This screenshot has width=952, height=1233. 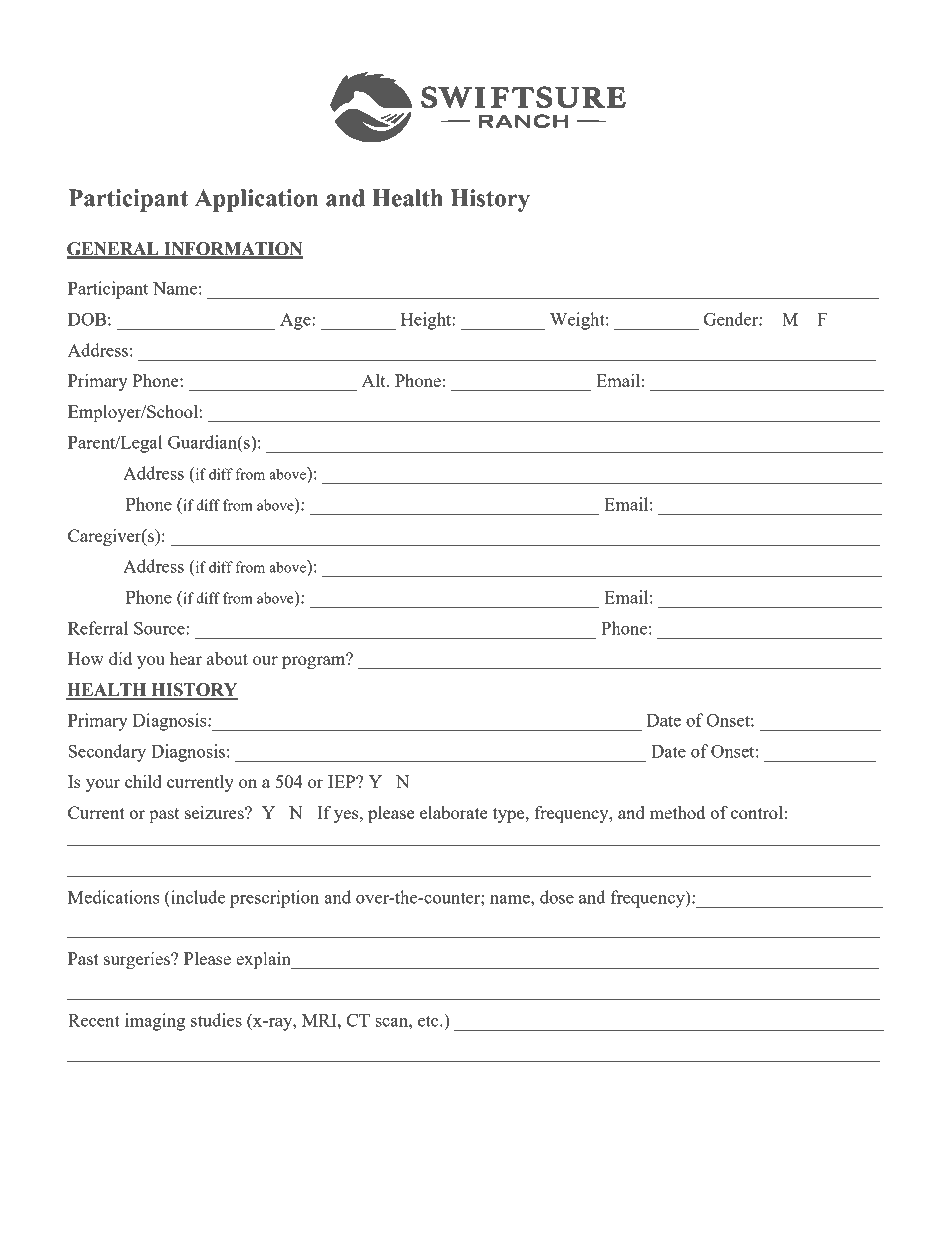 What do you see at coordinates (256, 200) in the screenshot?
I see `Application` at bounding box center [256, 200].
